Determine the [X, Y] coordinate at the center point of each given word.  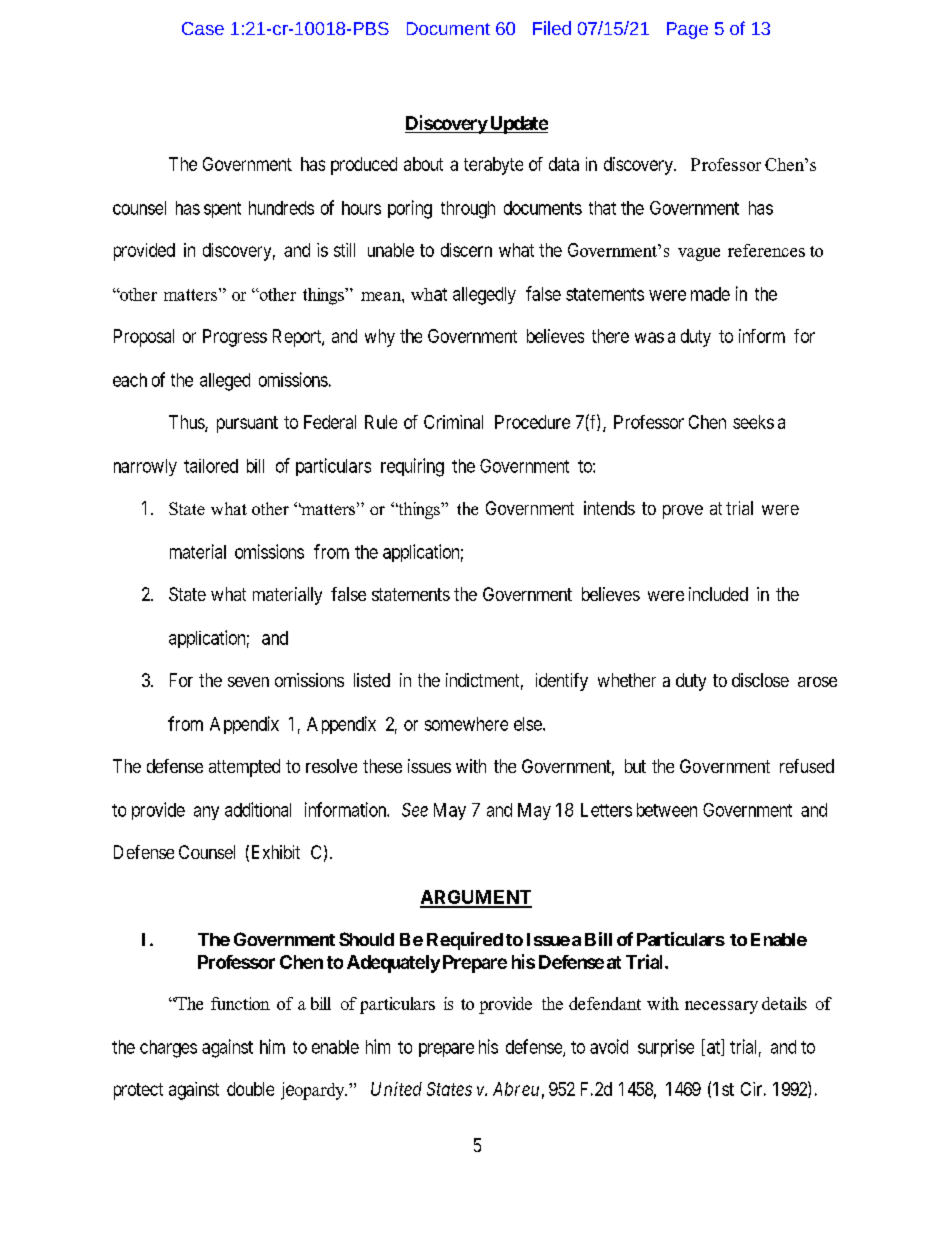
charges [168, 1049]
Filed [552, 28]
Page [687, 30]
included [718, 594]
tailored [211, 466]
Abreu [516, 1089]
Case [203, 28]
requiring [412, 467]
